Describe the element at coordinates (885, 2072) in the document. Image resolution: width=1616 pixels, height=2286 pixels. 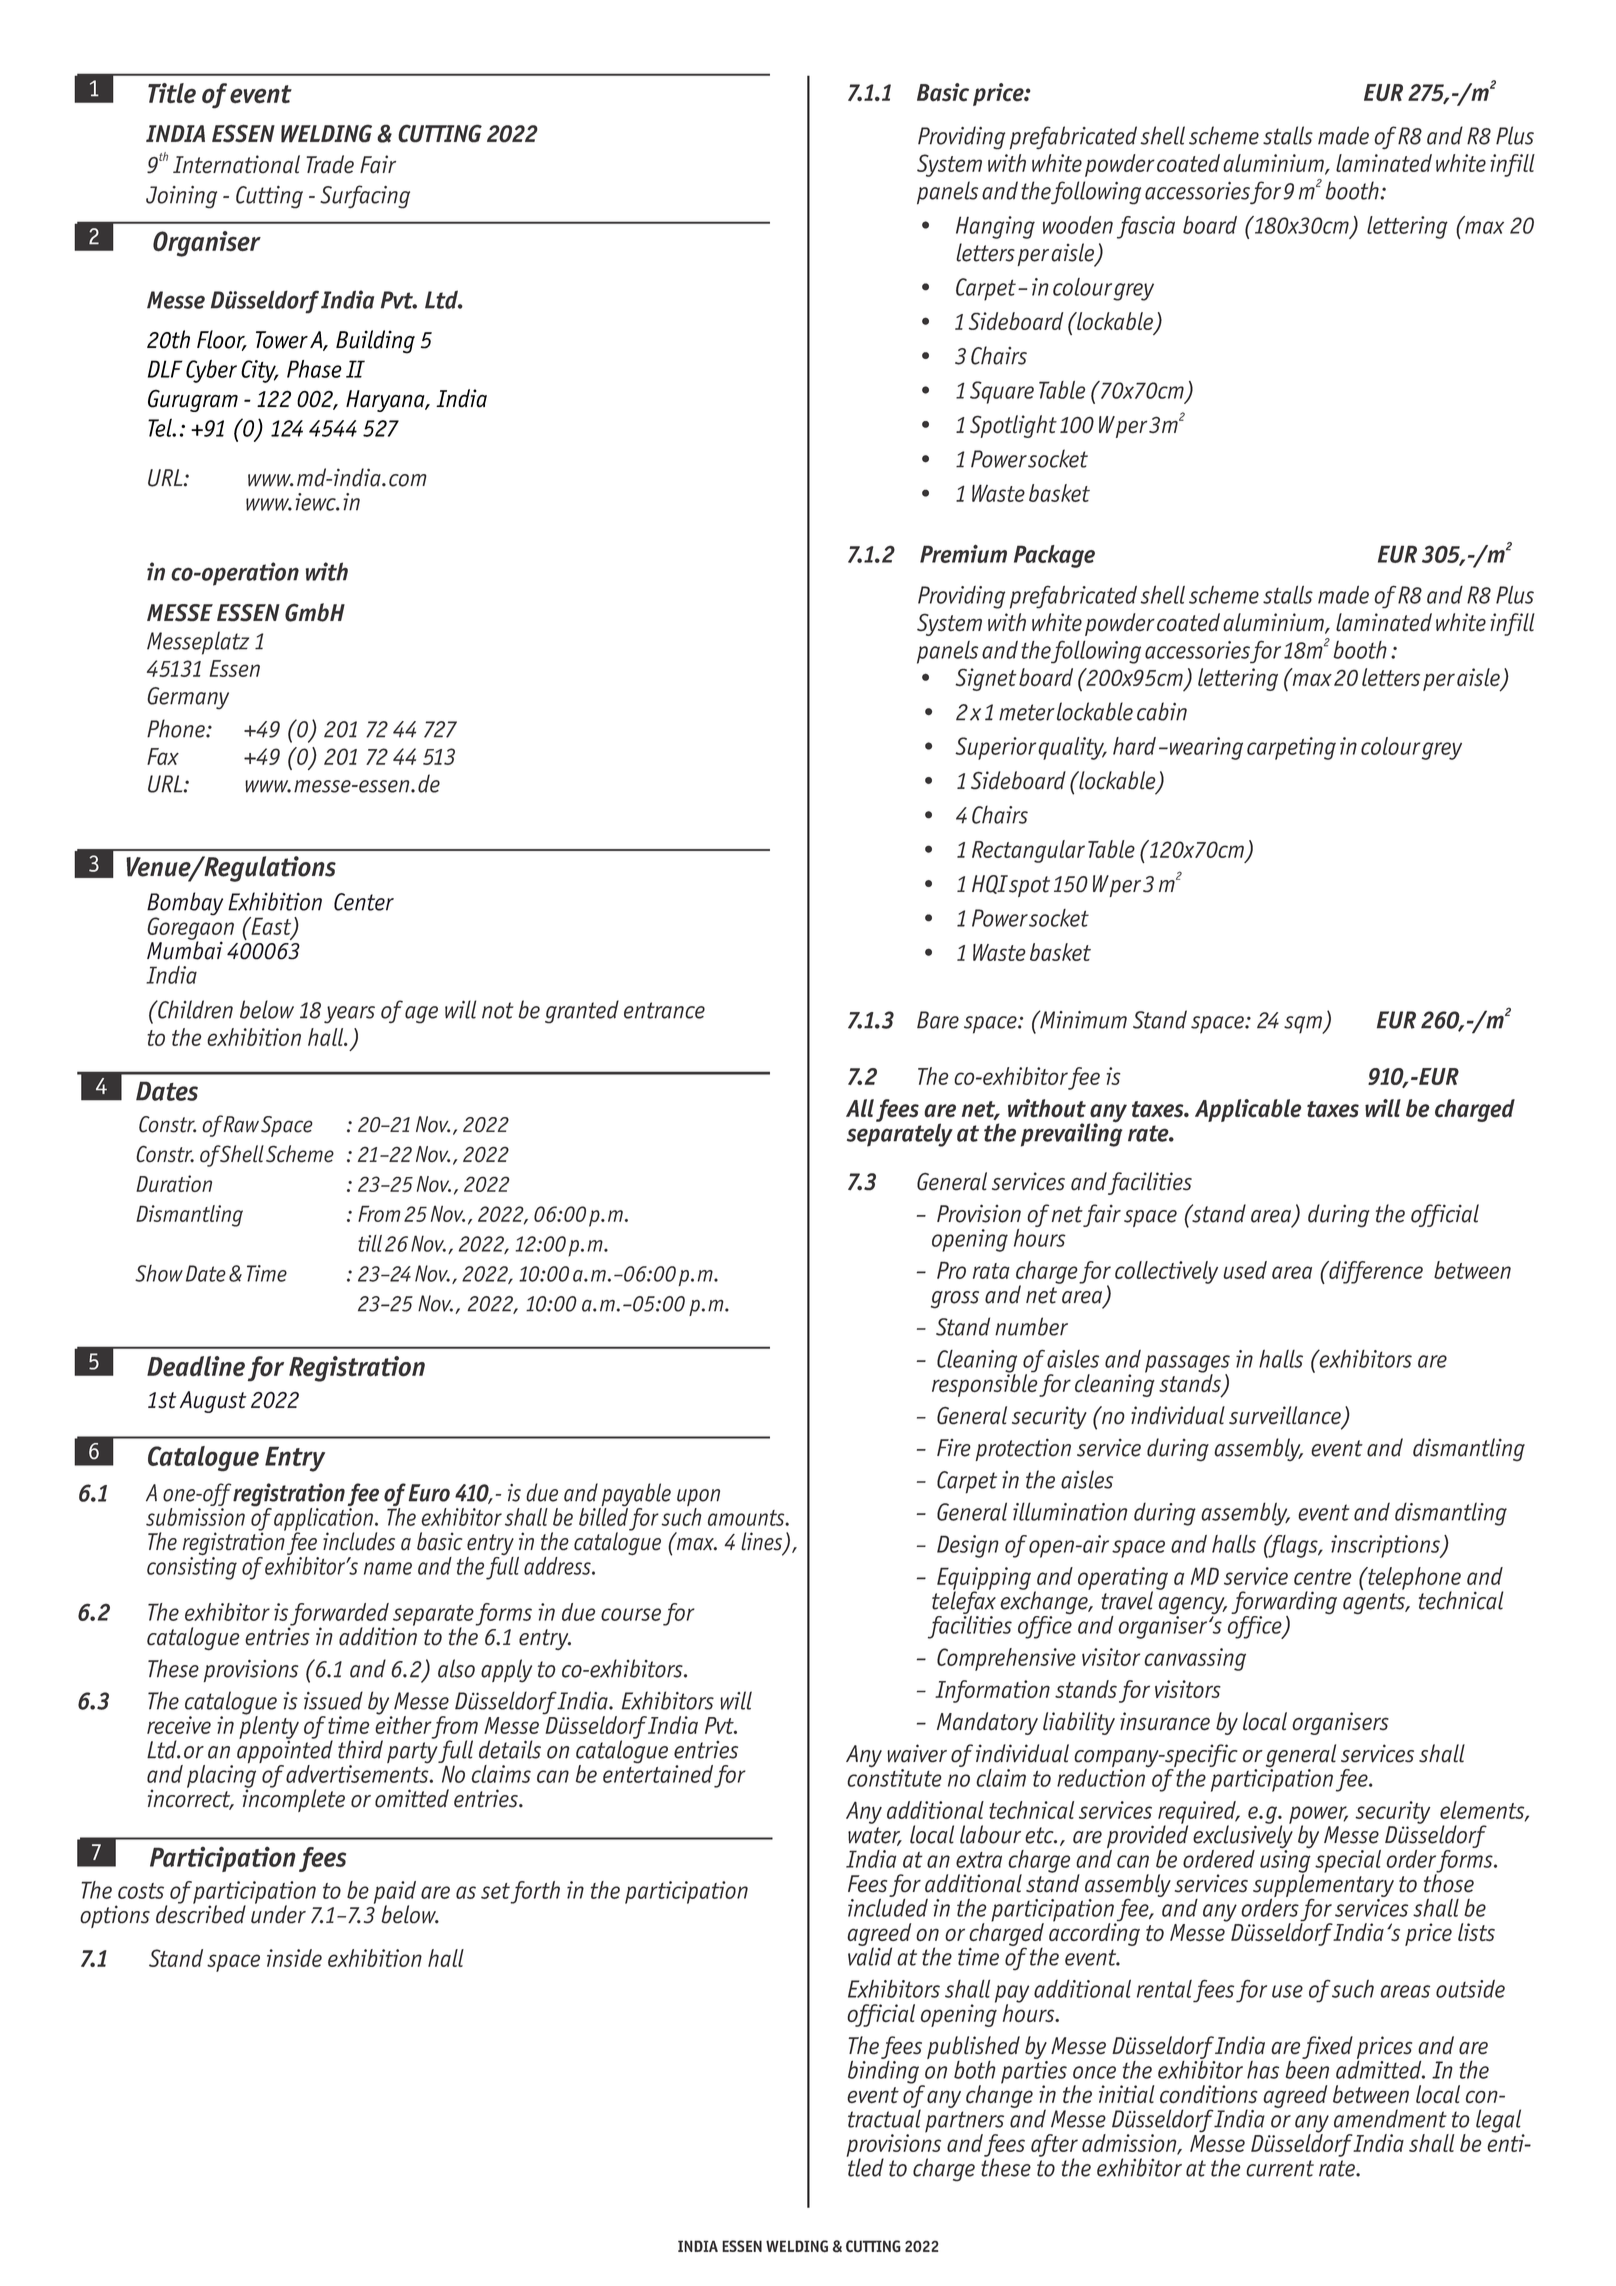
I see `binding` at that location.
